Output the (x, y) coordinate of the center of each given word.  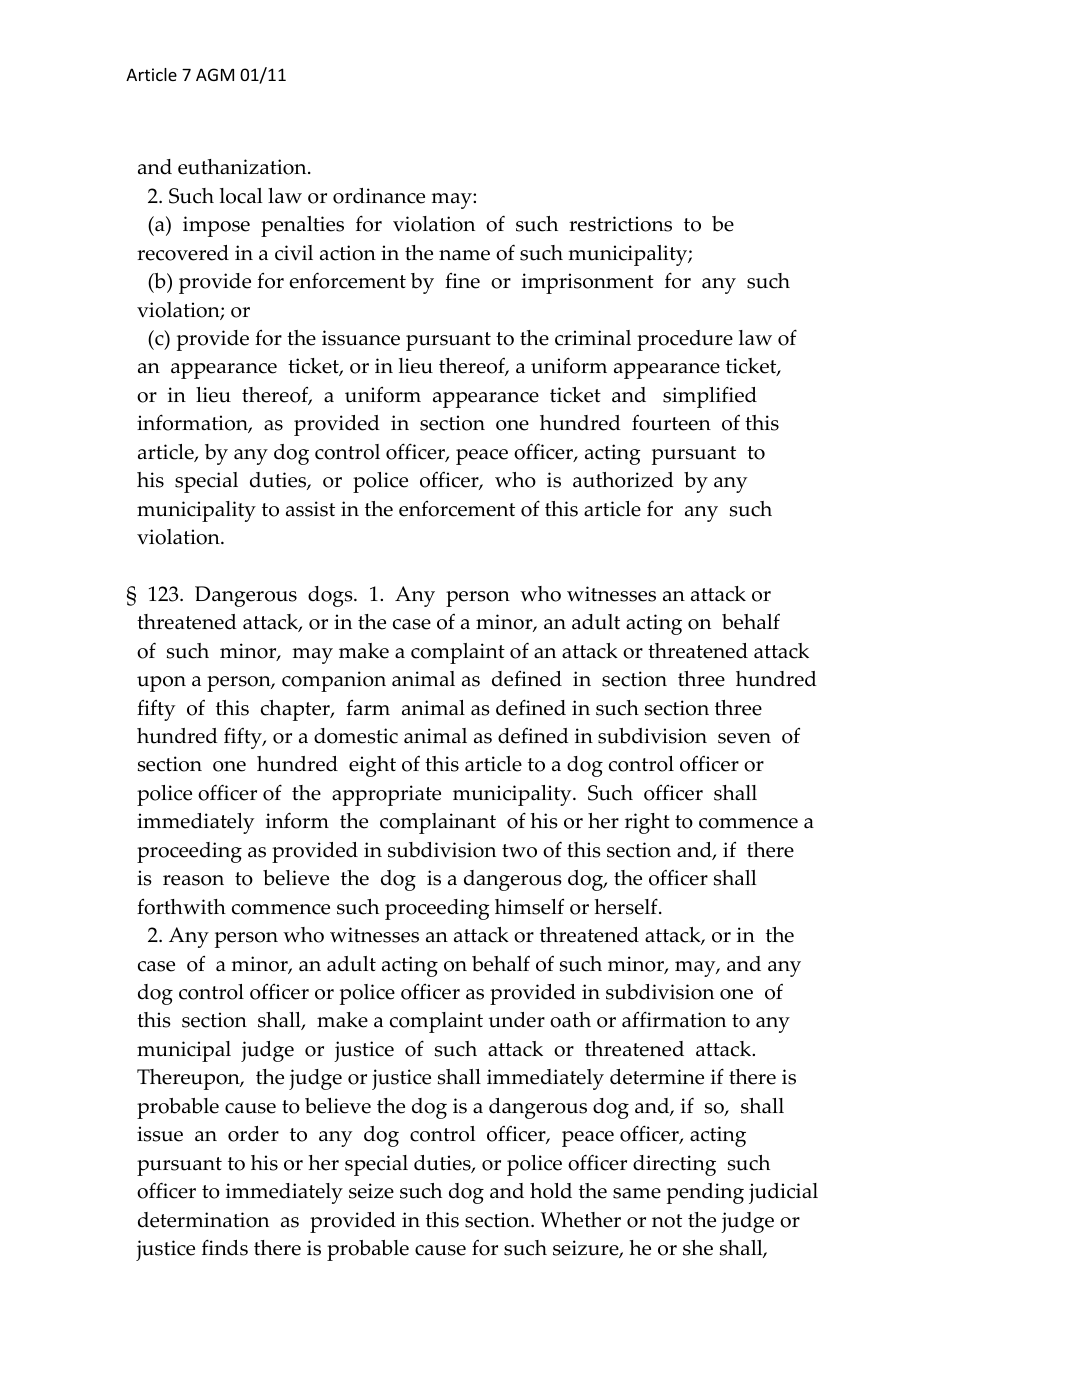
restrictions (620, 224)
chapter (296, 710)
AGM (215, 74)
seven (744, 738)
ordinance (379, 196)
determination (203, 1220)
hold (551, 1191)
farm (368, 707)
